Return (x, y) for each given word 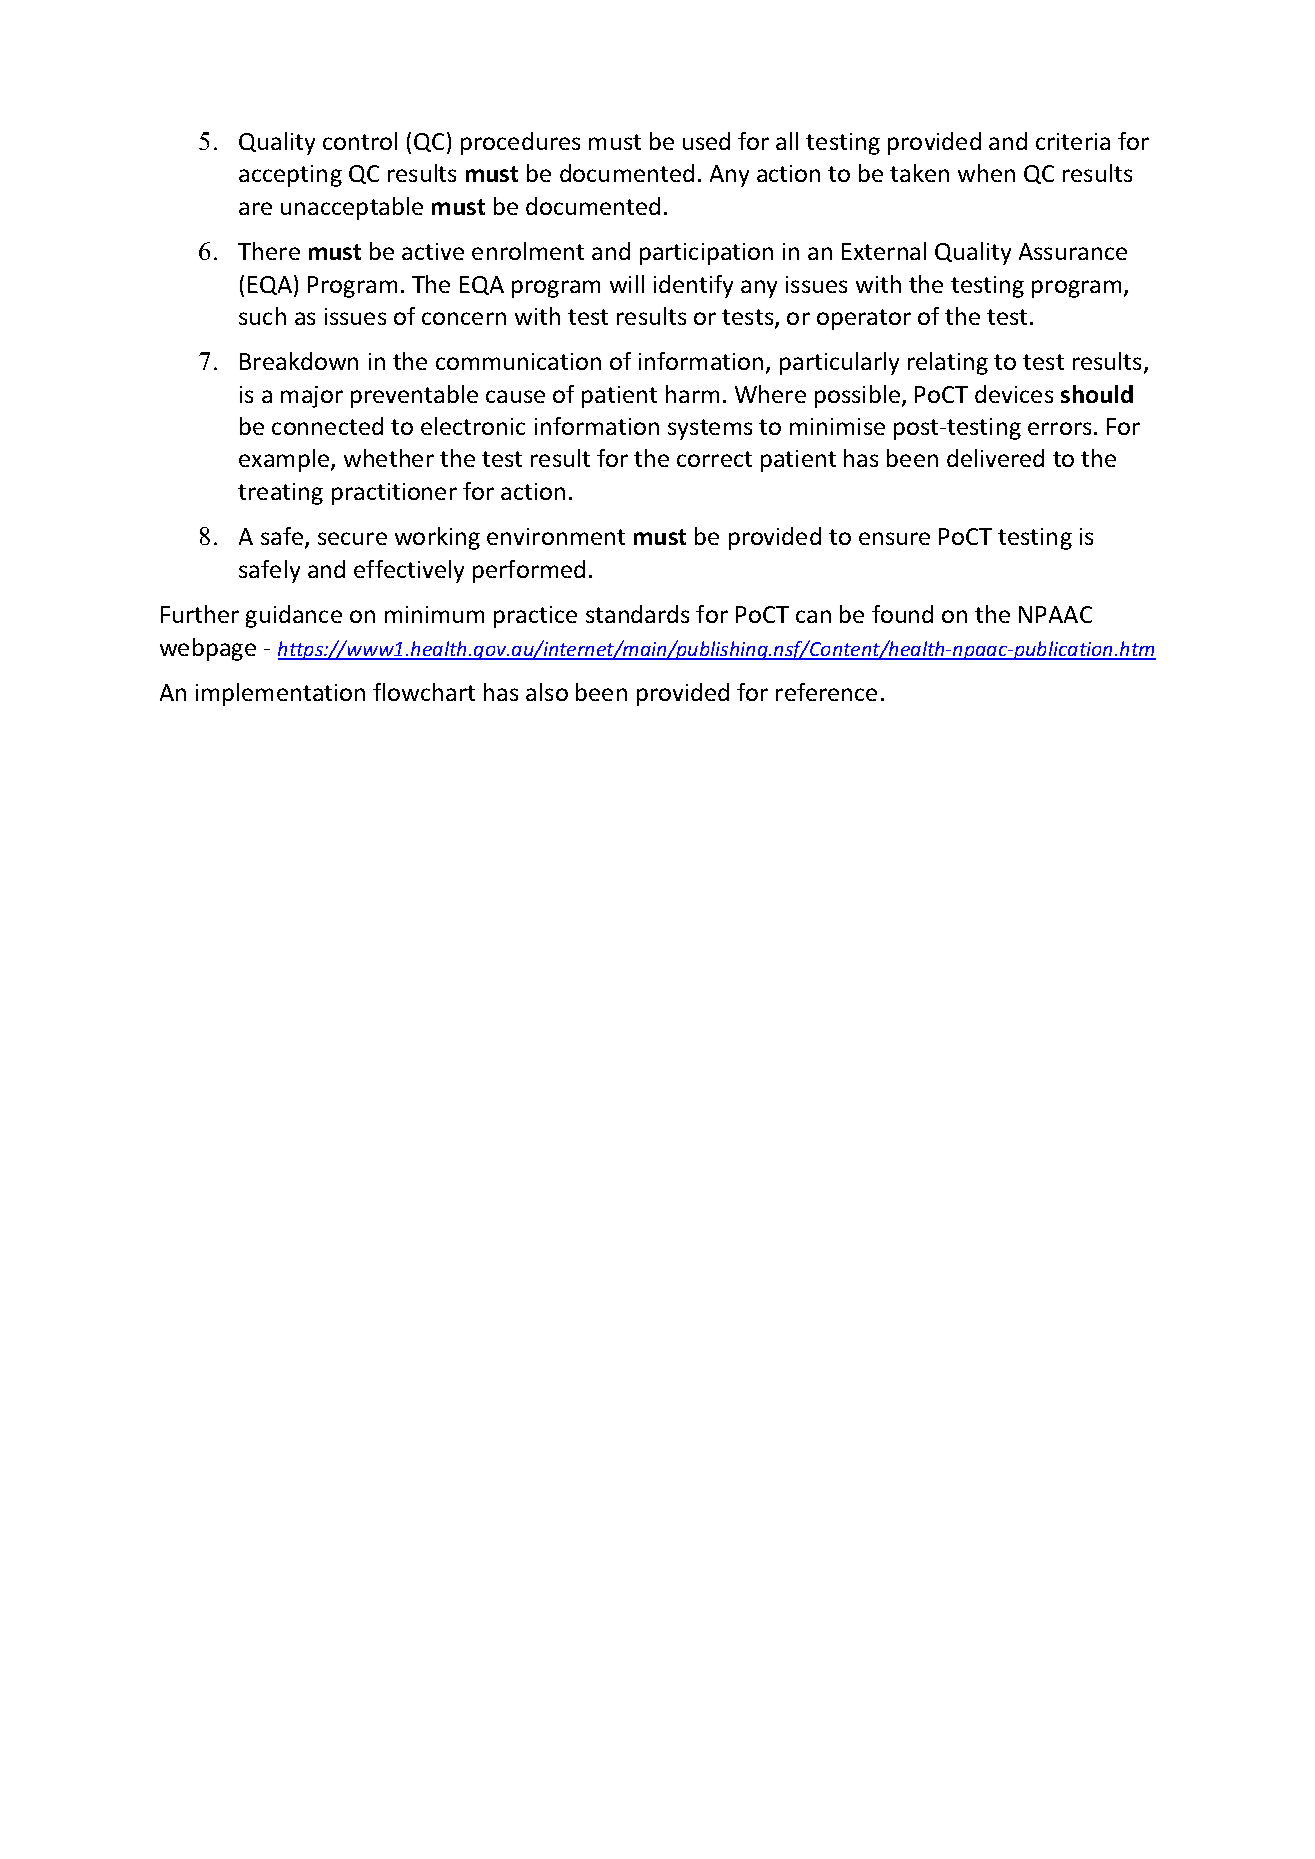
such (262, 316)
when (986, 173)
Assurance (1073, 251)
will (627, 284)
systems (710, 429)
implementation (280, 694)
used (706, 141)
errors (1059, 428)
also (547, 692)
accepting (290, 176)
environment (556, 536)
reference (826, 692)
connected (327, 426)
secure (352, 538)
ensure (894, 538)
